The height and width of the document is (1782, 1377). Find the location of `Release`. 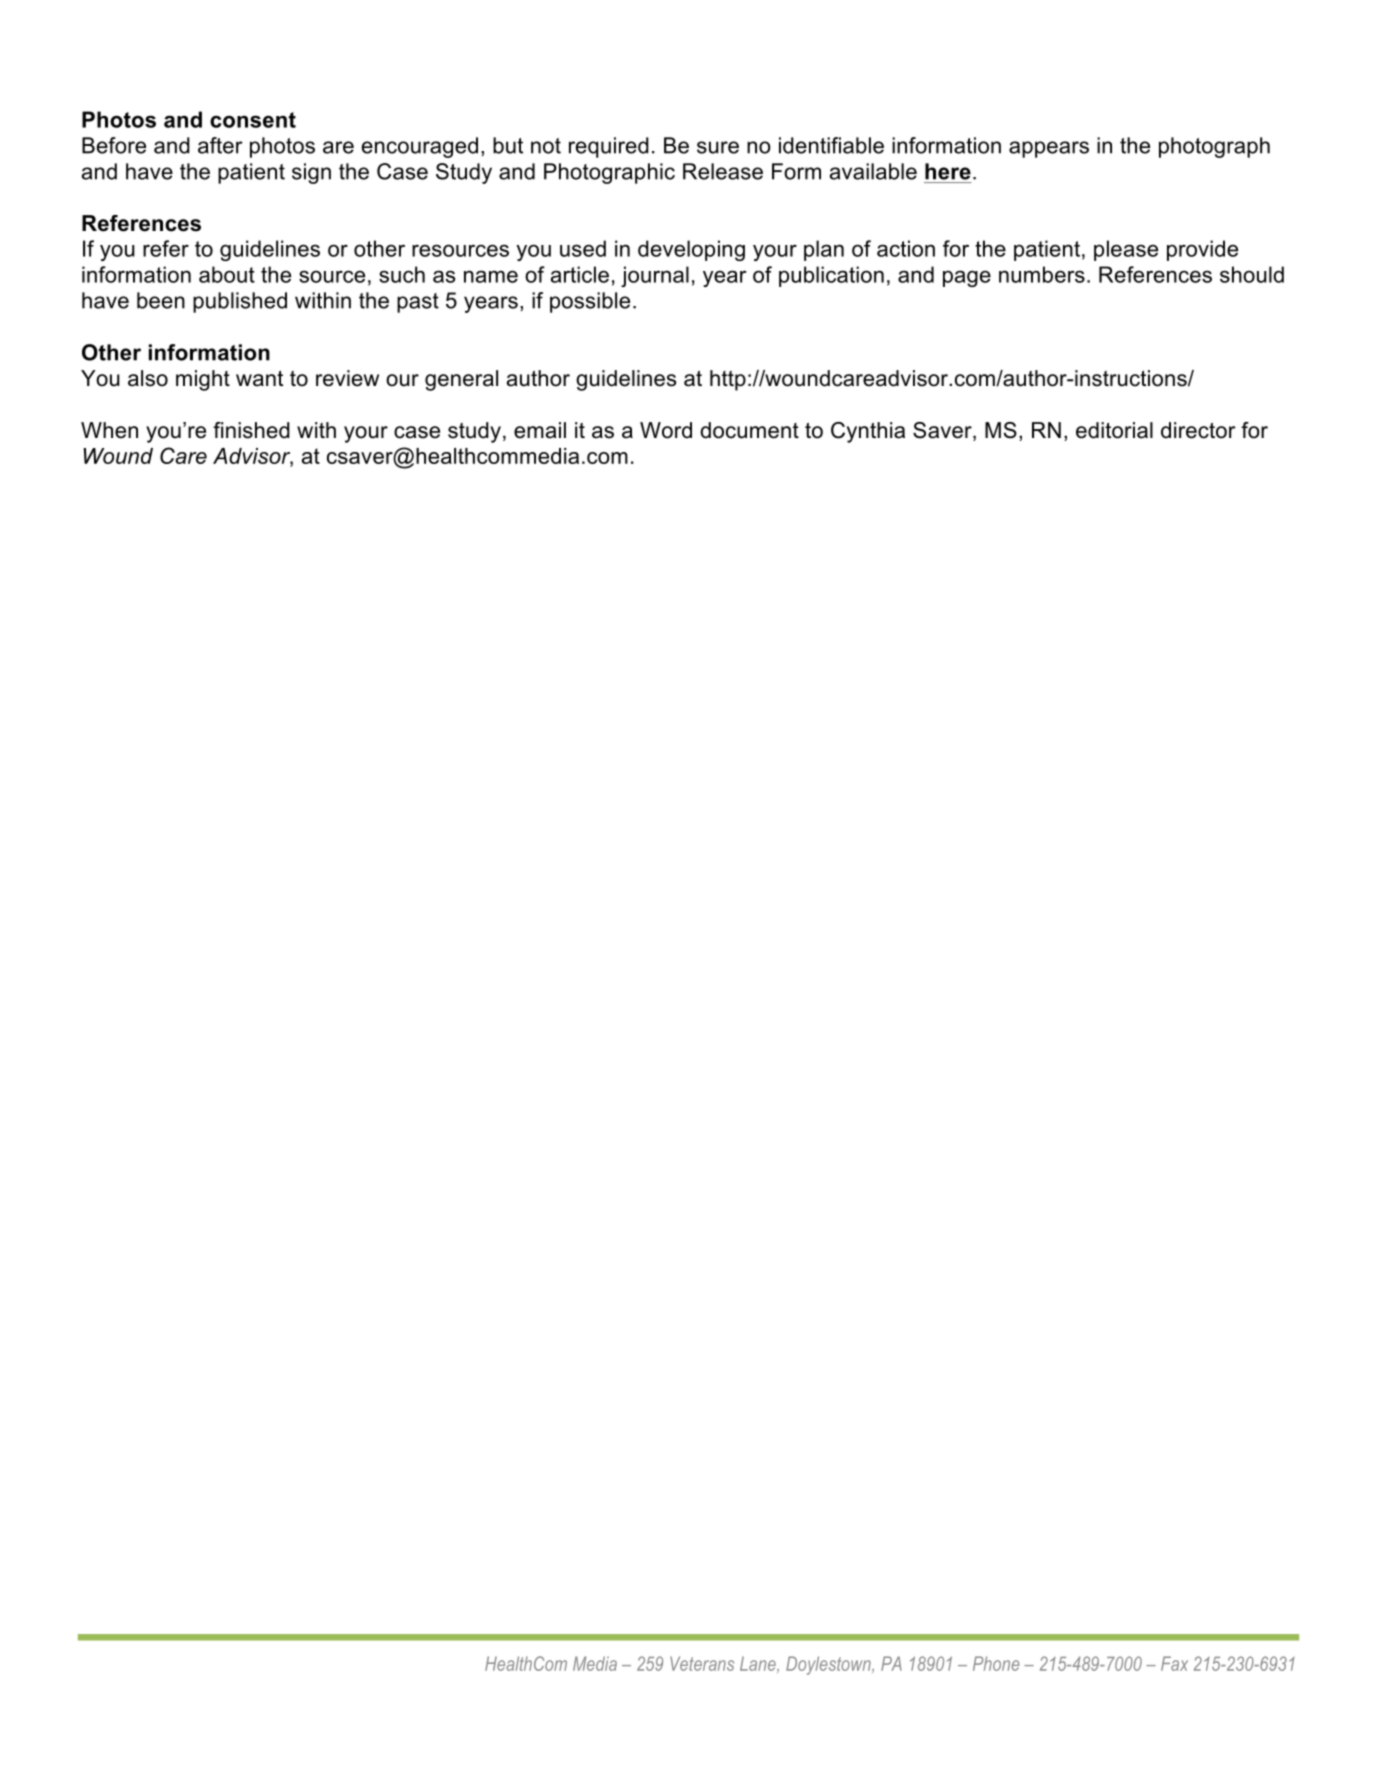

Release is located at coordinates (723, 171).
